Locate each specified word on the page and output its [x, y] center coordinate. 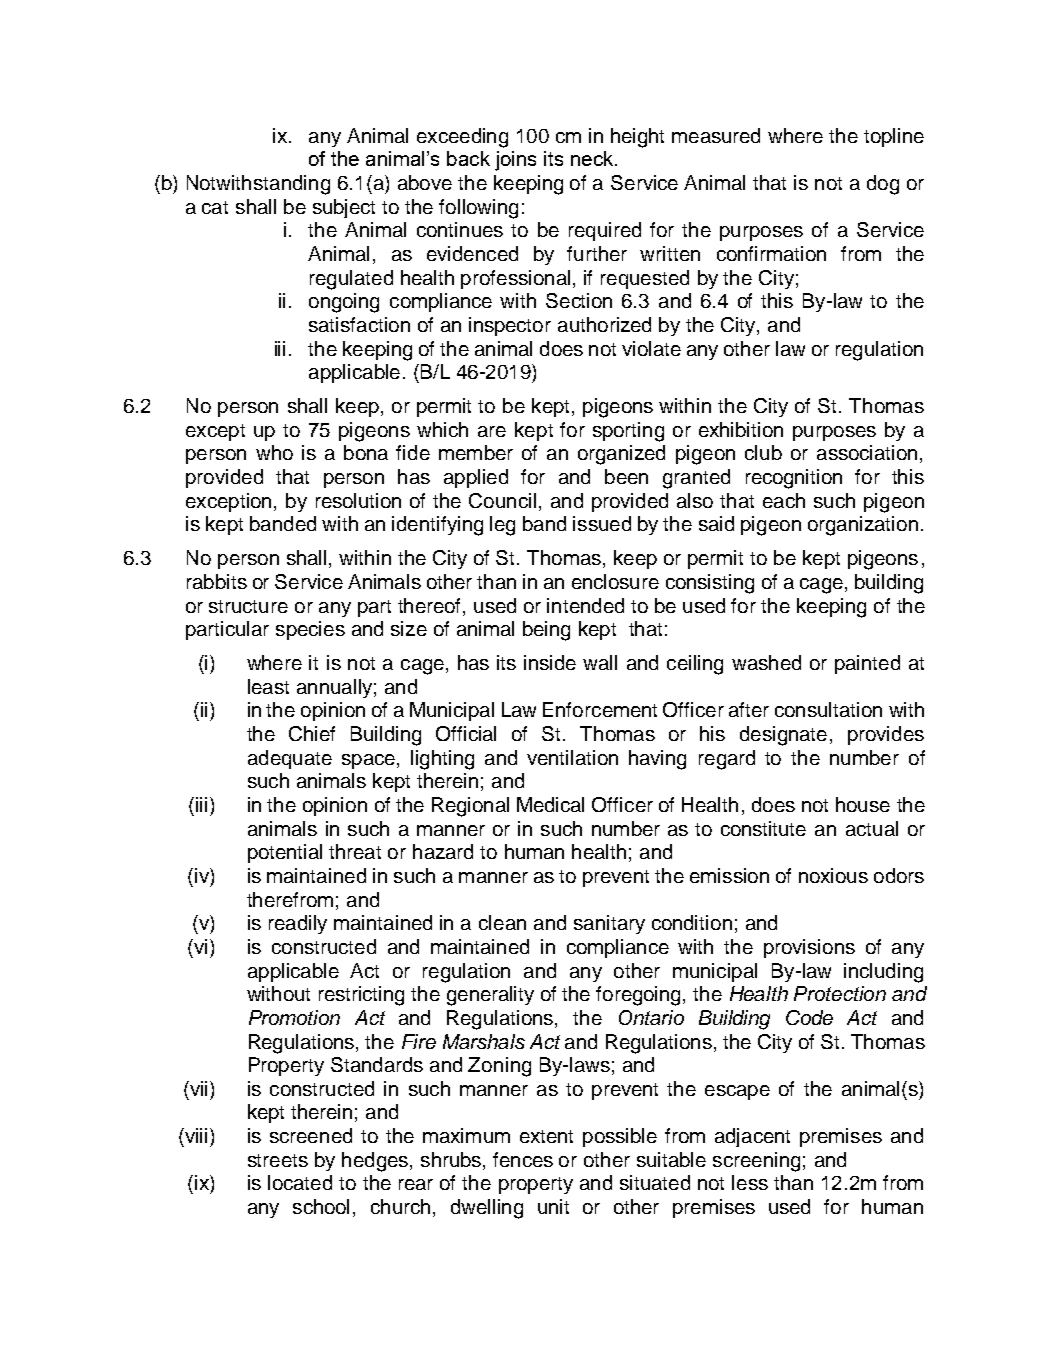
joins [515, 161]
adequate [290, 759]
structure [248, 606]
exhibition [741, 429]
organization [863, 526]
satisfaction [359, 324]
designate [783, 736]
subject [344, 208]
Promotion [294, 1017]
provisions [809, 948]
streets [278, 1160]
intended [585, 605]
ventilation [572, 757]
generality [490, 996]
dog [883, 185]
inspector [510, 326]
